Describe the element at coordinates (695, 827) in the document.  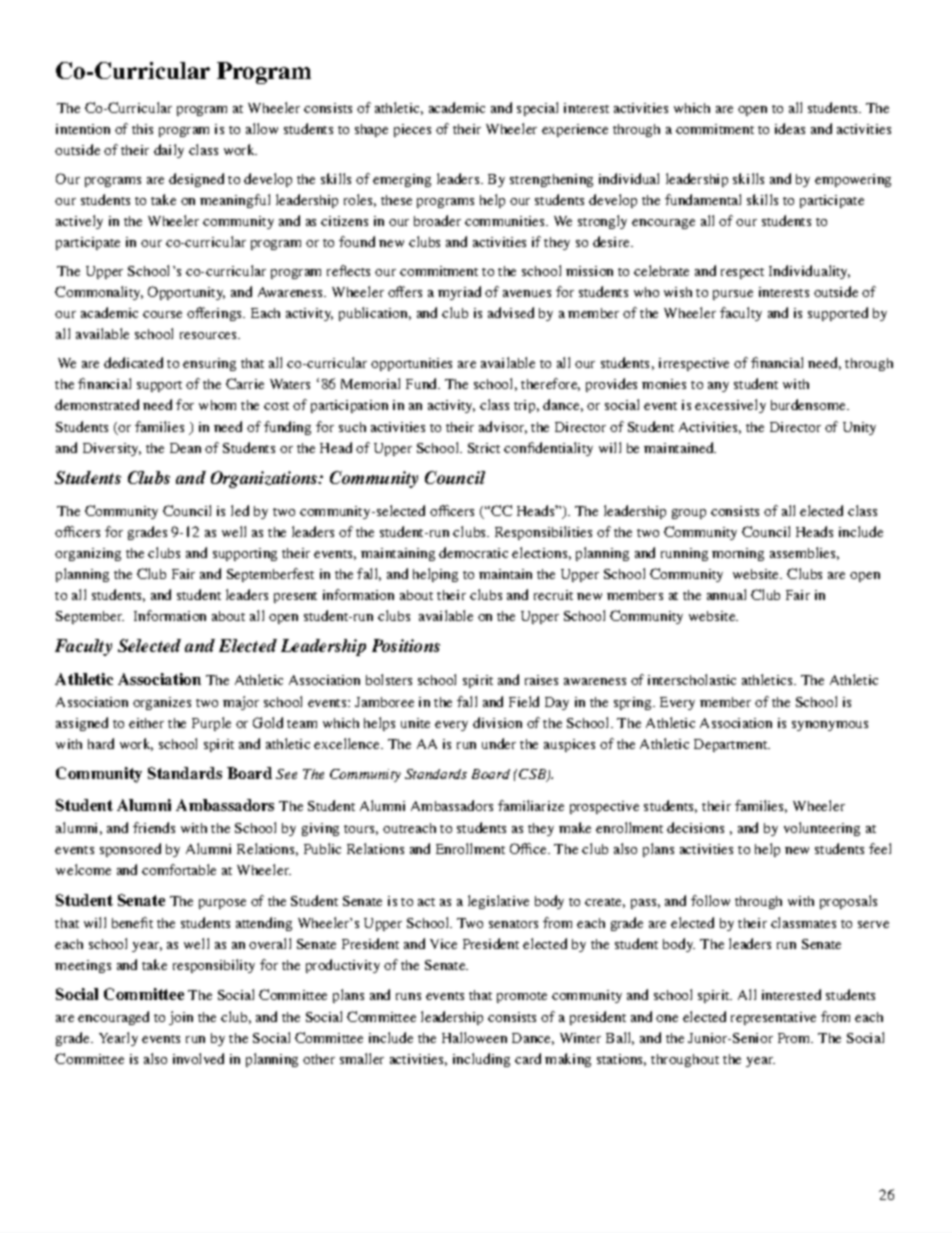
I see `decisions` at that location.
